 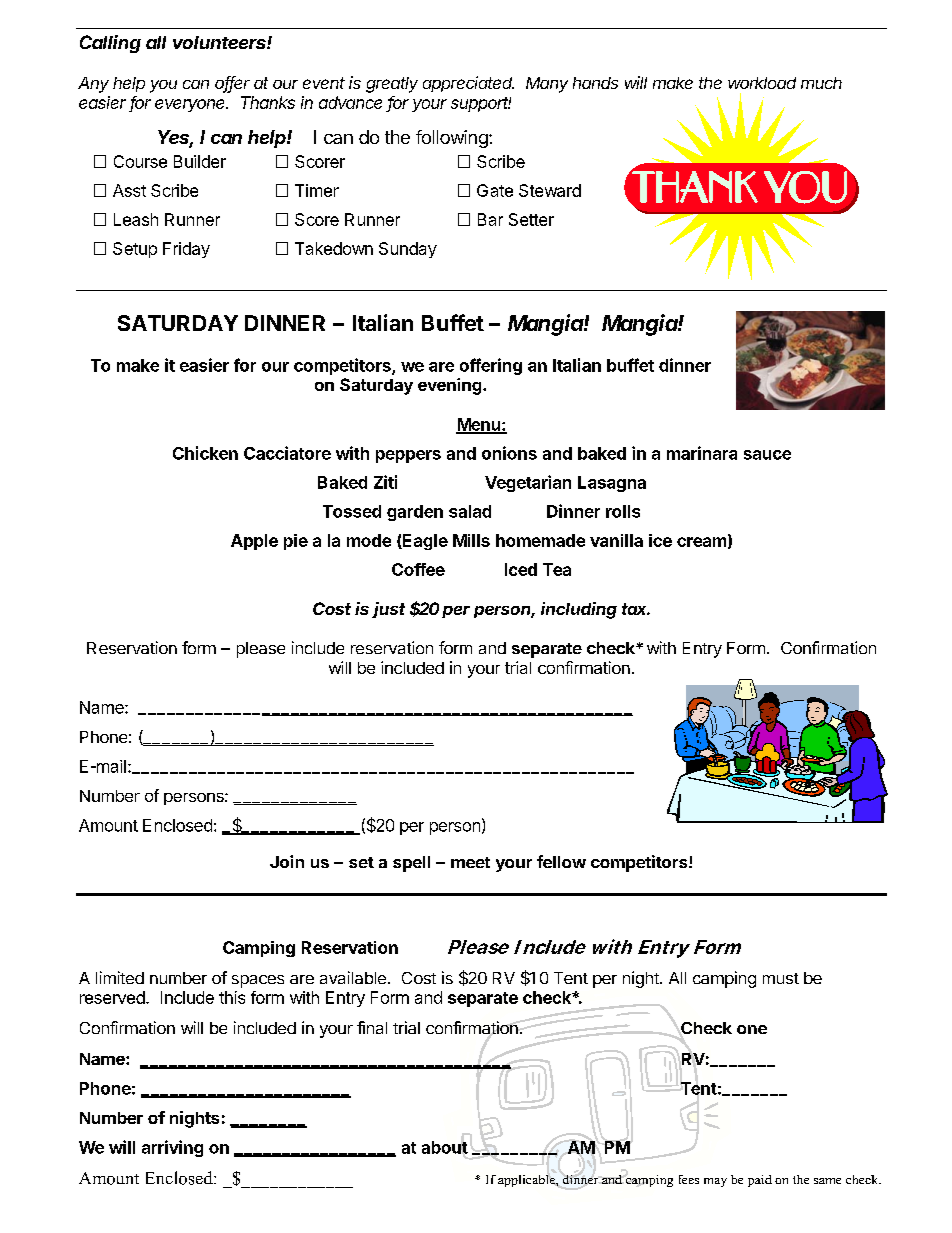 What do you see at coordinates (767, 455) in the document?
I see `sauce` at bounding box center [767, 455].
